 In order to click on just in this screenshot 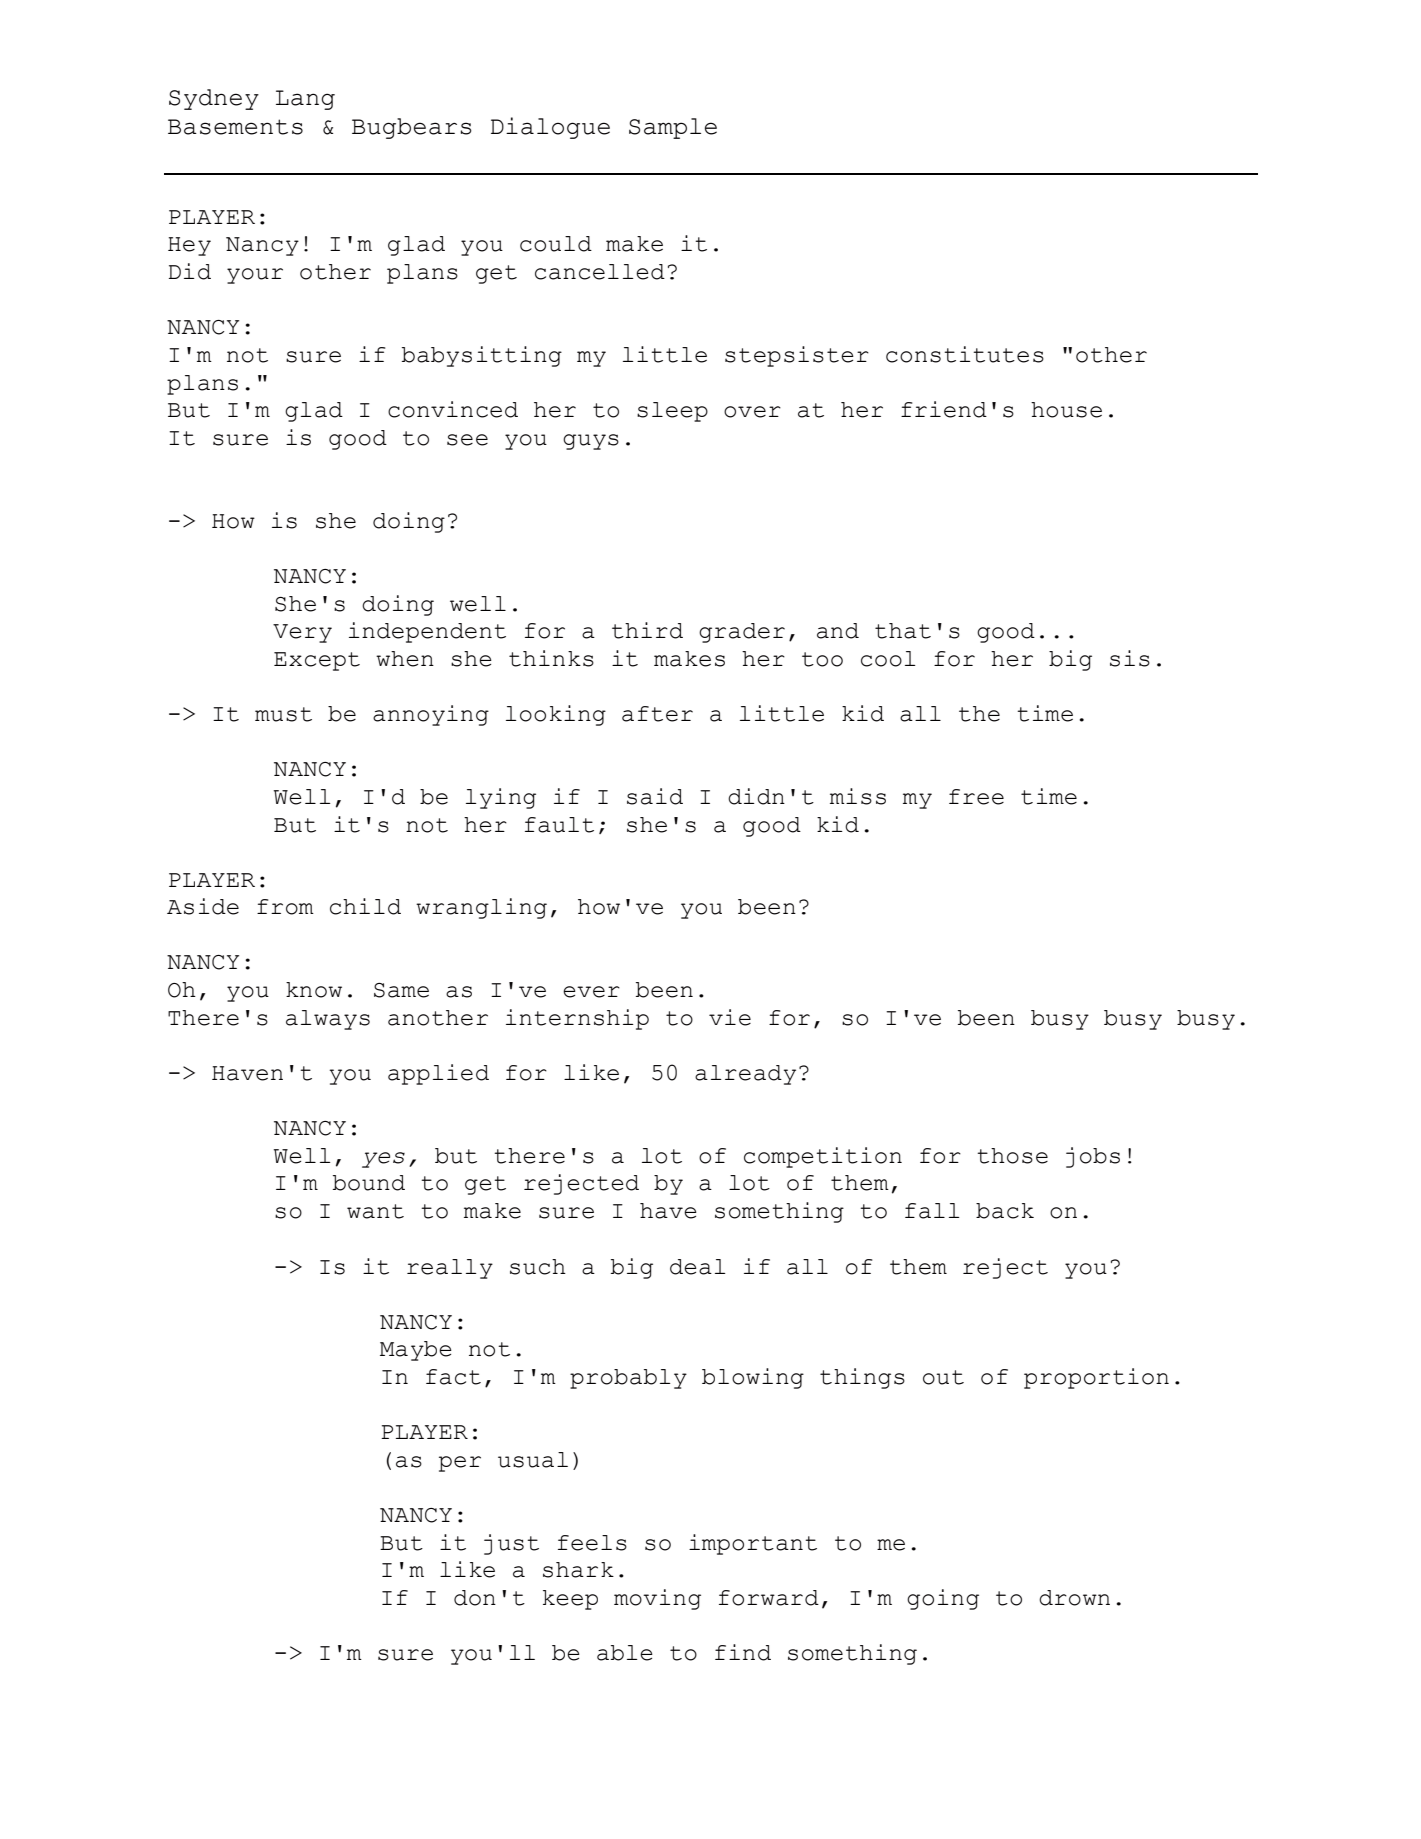, I will do `click(511, 1544)`.
